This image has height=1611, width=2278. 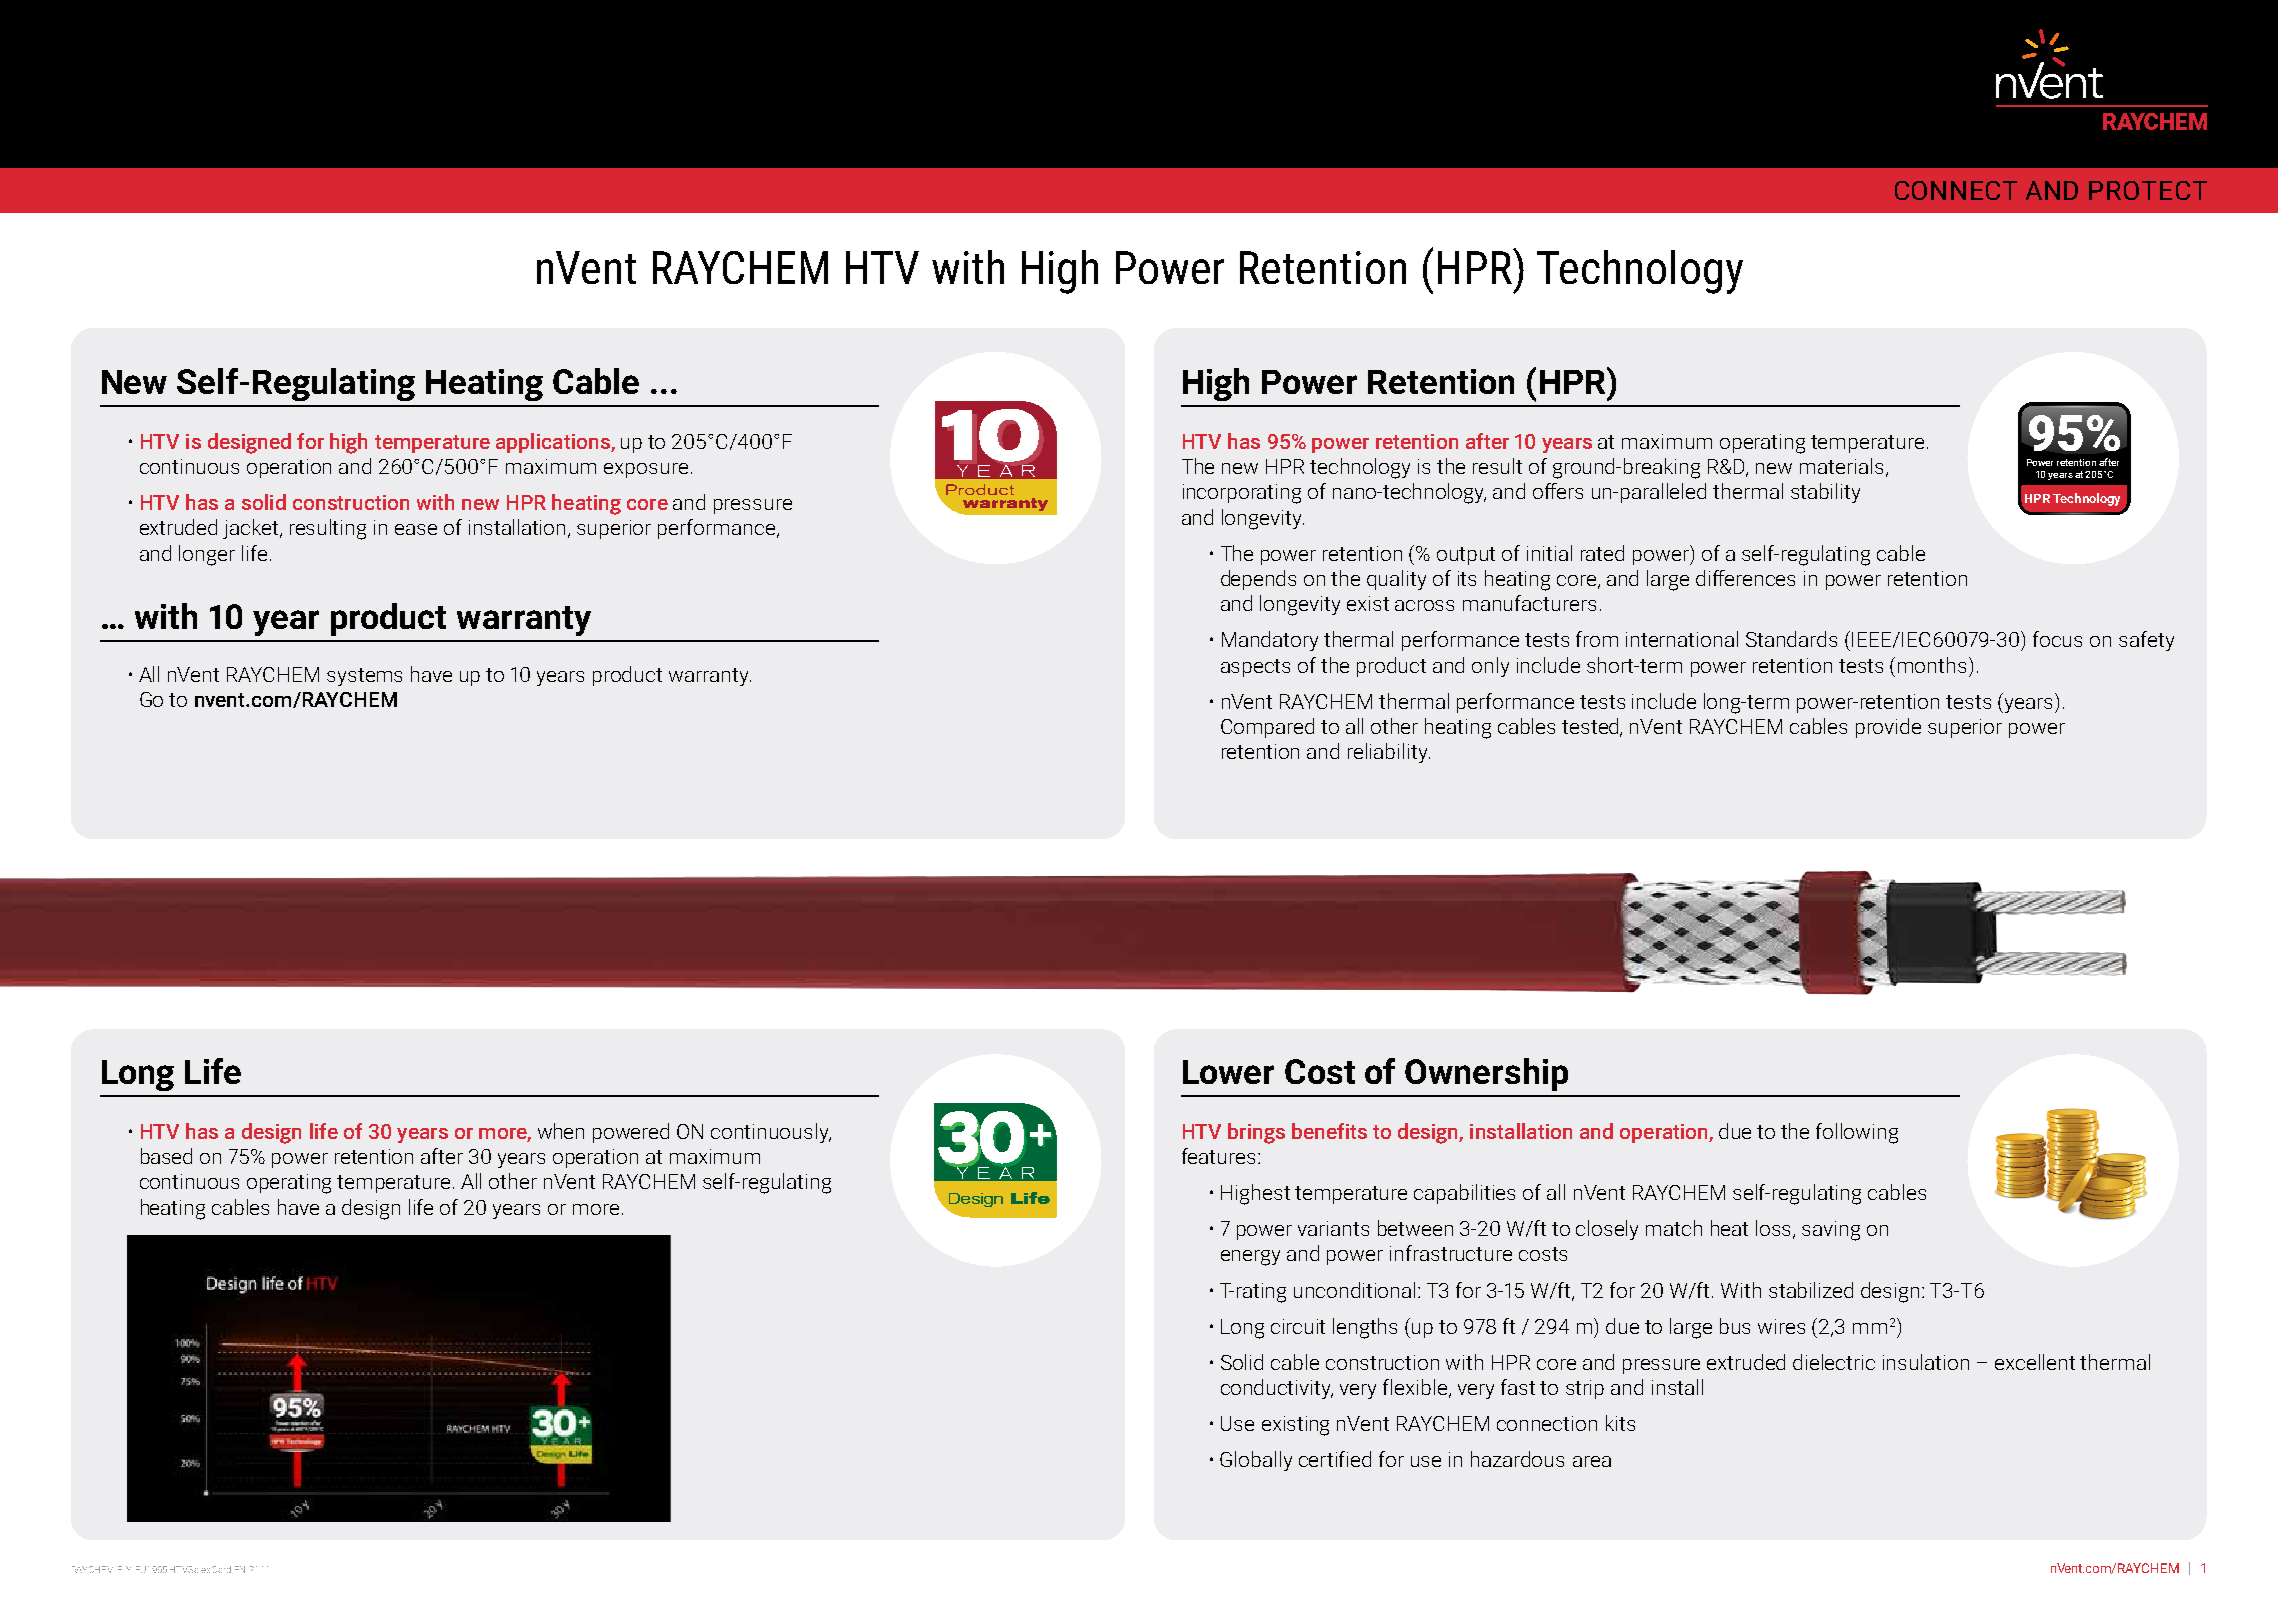 What do you see at coordinates (1228, 1072) in the image?
I see `Lower` at bounding box center [1228, 1072].
